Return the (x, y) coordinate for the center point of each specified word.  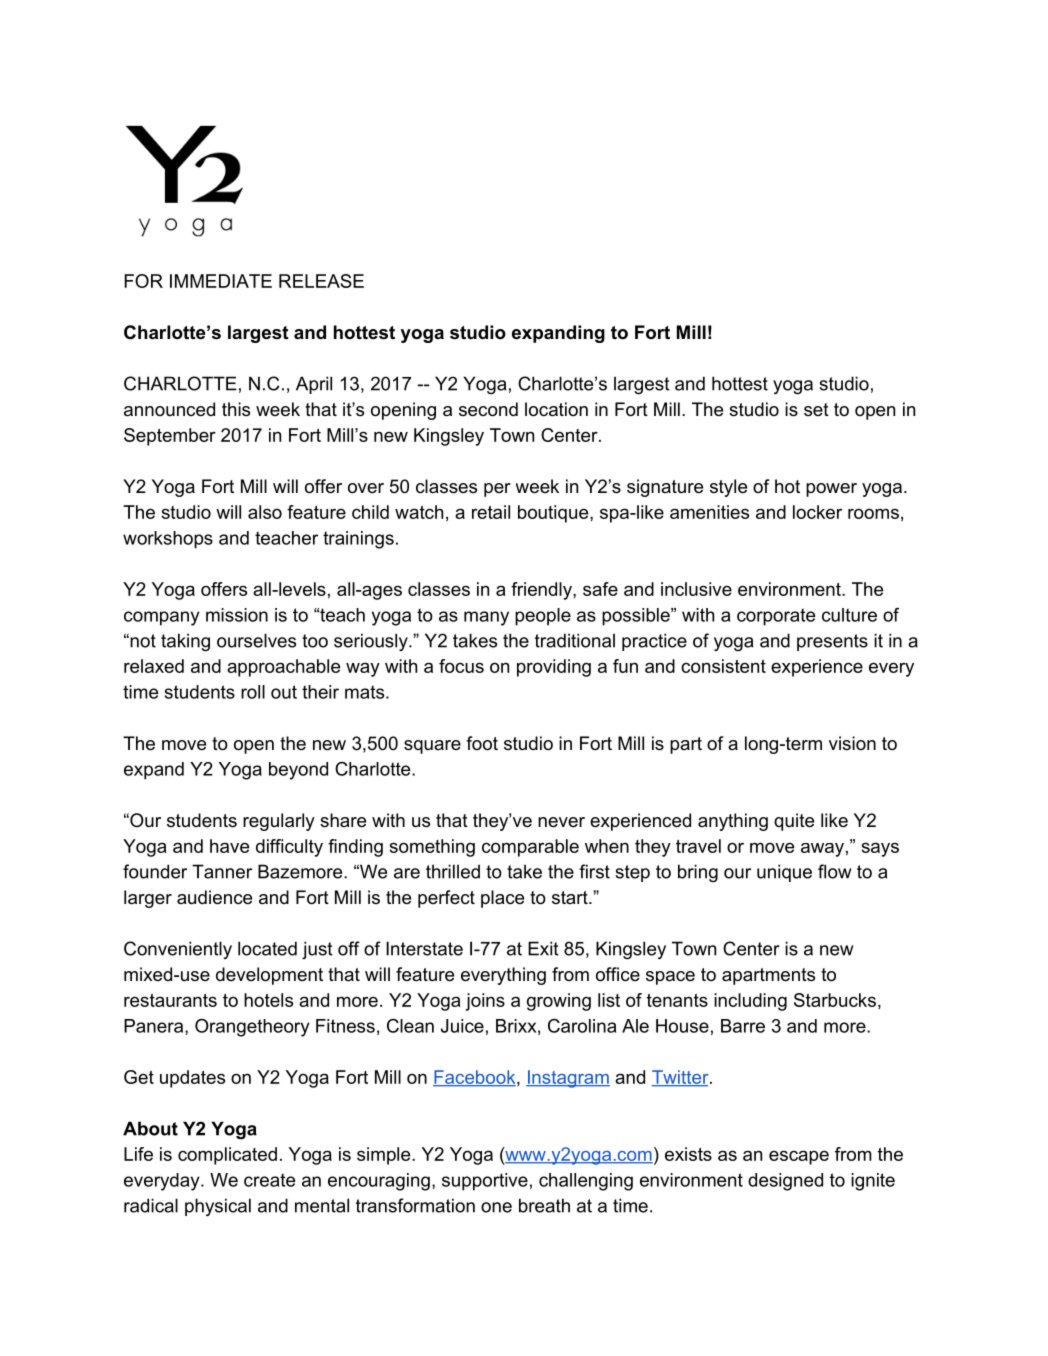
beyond (298, 771)
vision (852, 743)
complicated (227, 1156)
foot (482, 743)
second (488, 409)
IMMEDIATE (221, 281)
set (816, 409)
